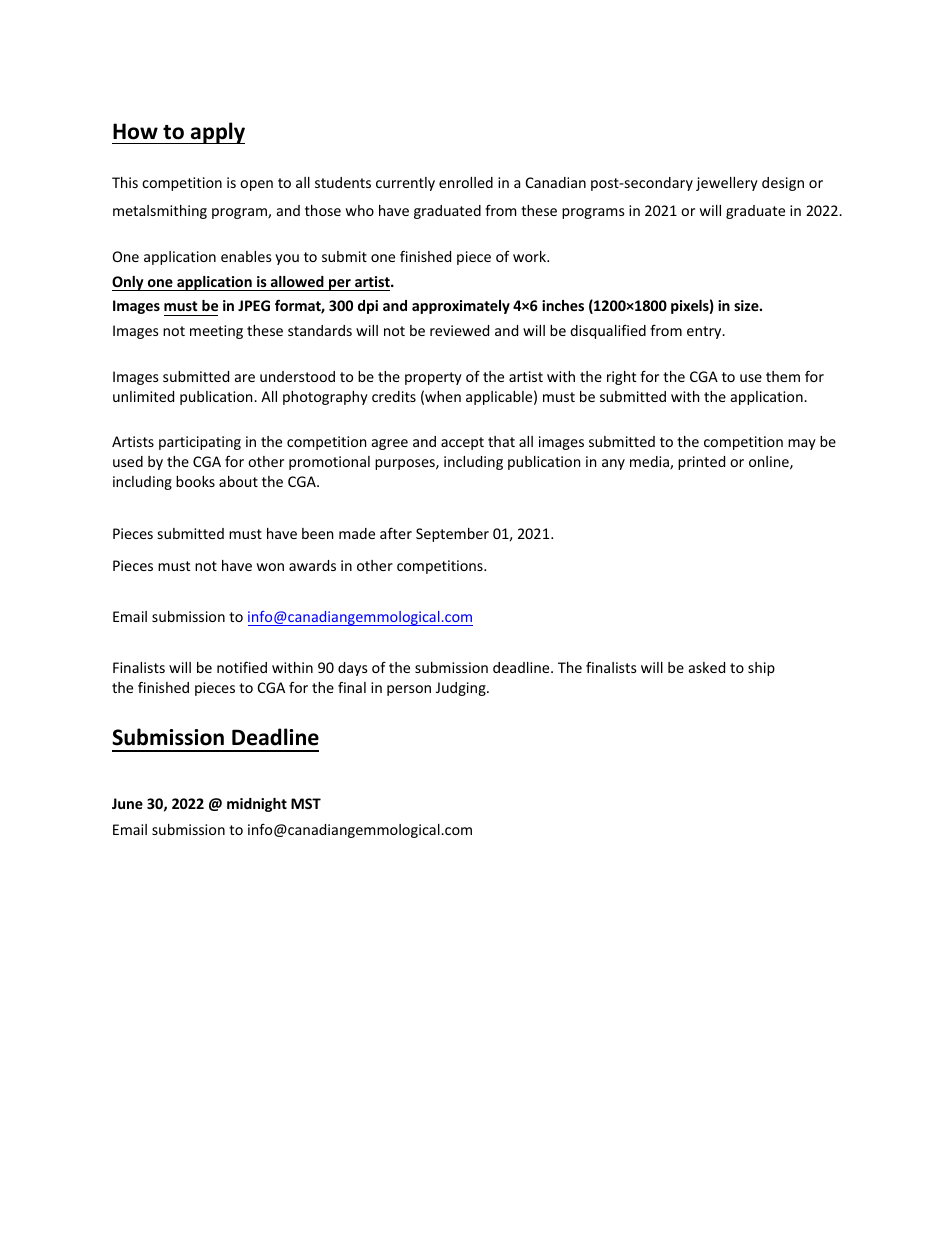 Image resolution: width=952 pixels, height=1233 pixels. What do you see at coordinates (466, 182) in the screenshot?
I see `enrolled` at bounding box center [466, 182].
